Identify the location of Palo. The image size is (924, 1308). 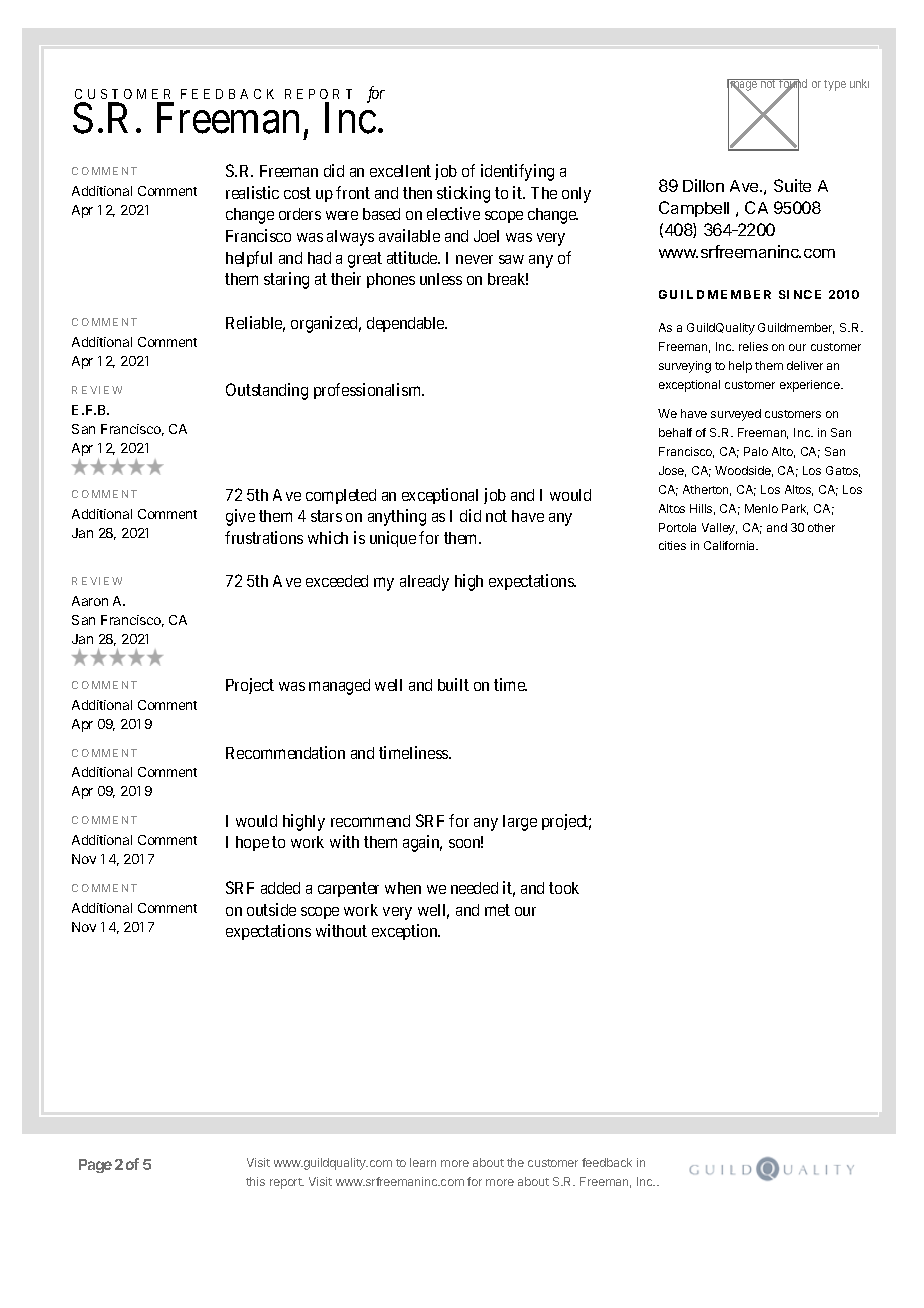
(756, 451).
